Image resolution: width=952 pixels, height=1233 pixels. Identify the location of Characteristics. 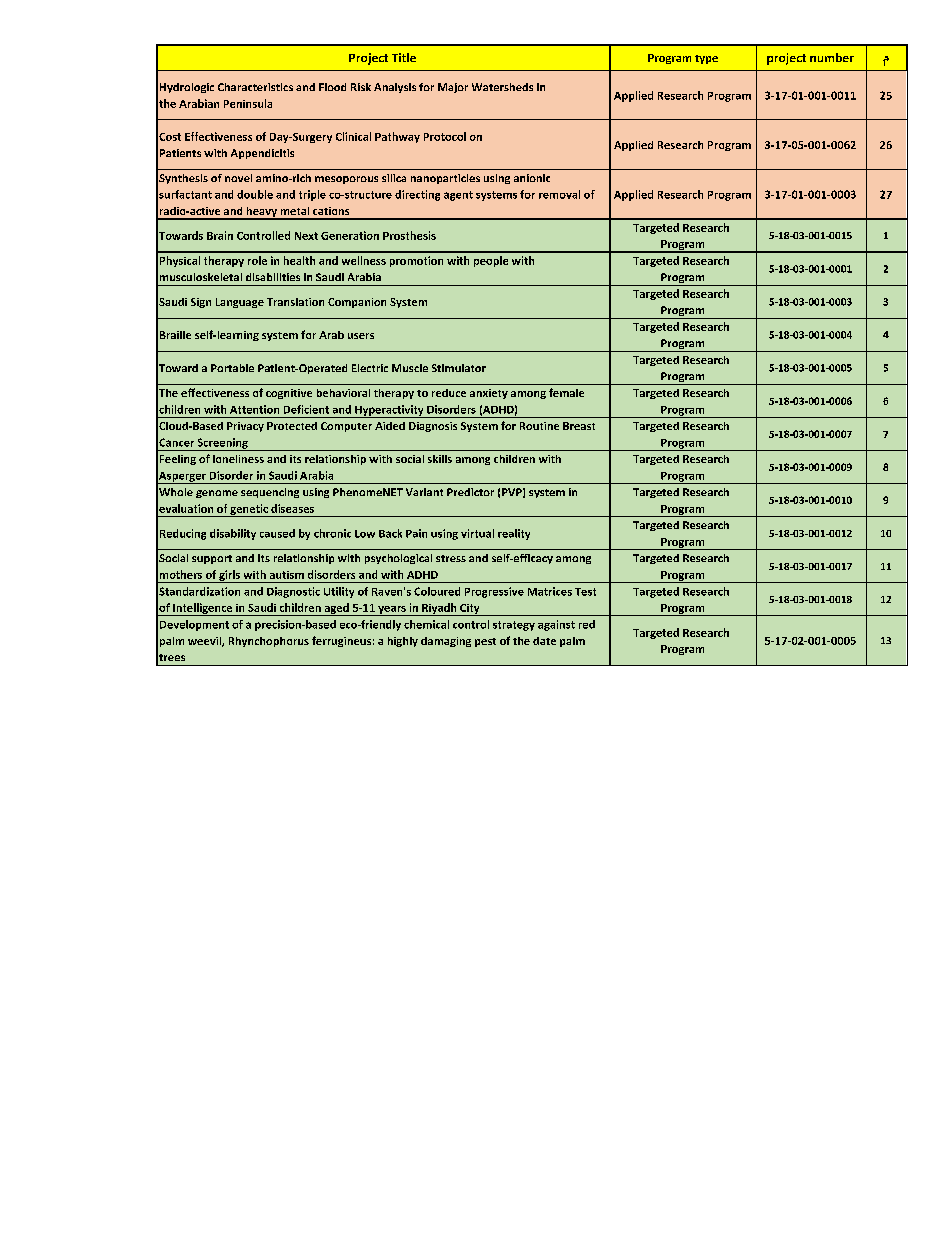
(255, 87).
